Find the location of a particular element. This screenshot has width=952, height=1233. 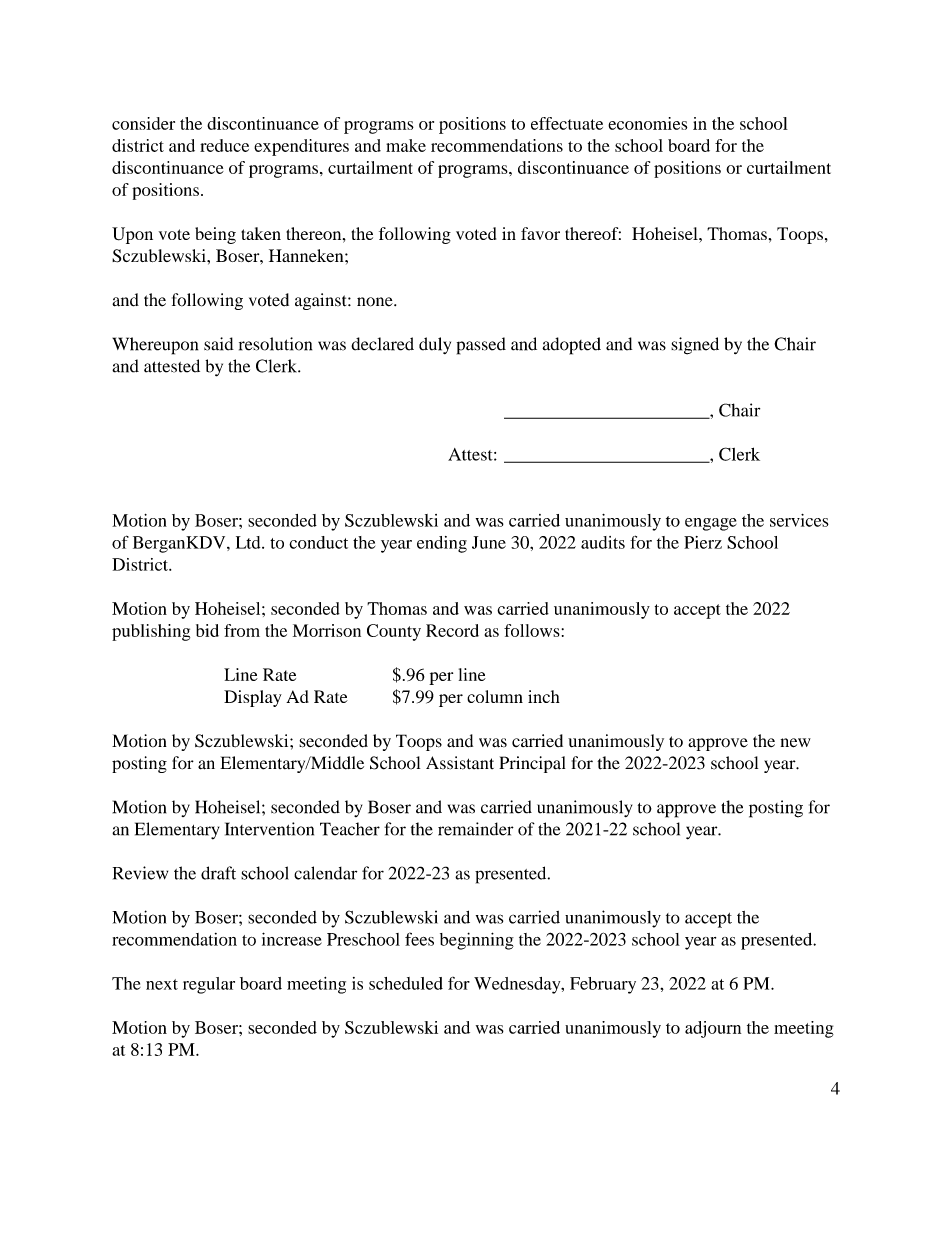

engage is located at coordinates (711, 524).
